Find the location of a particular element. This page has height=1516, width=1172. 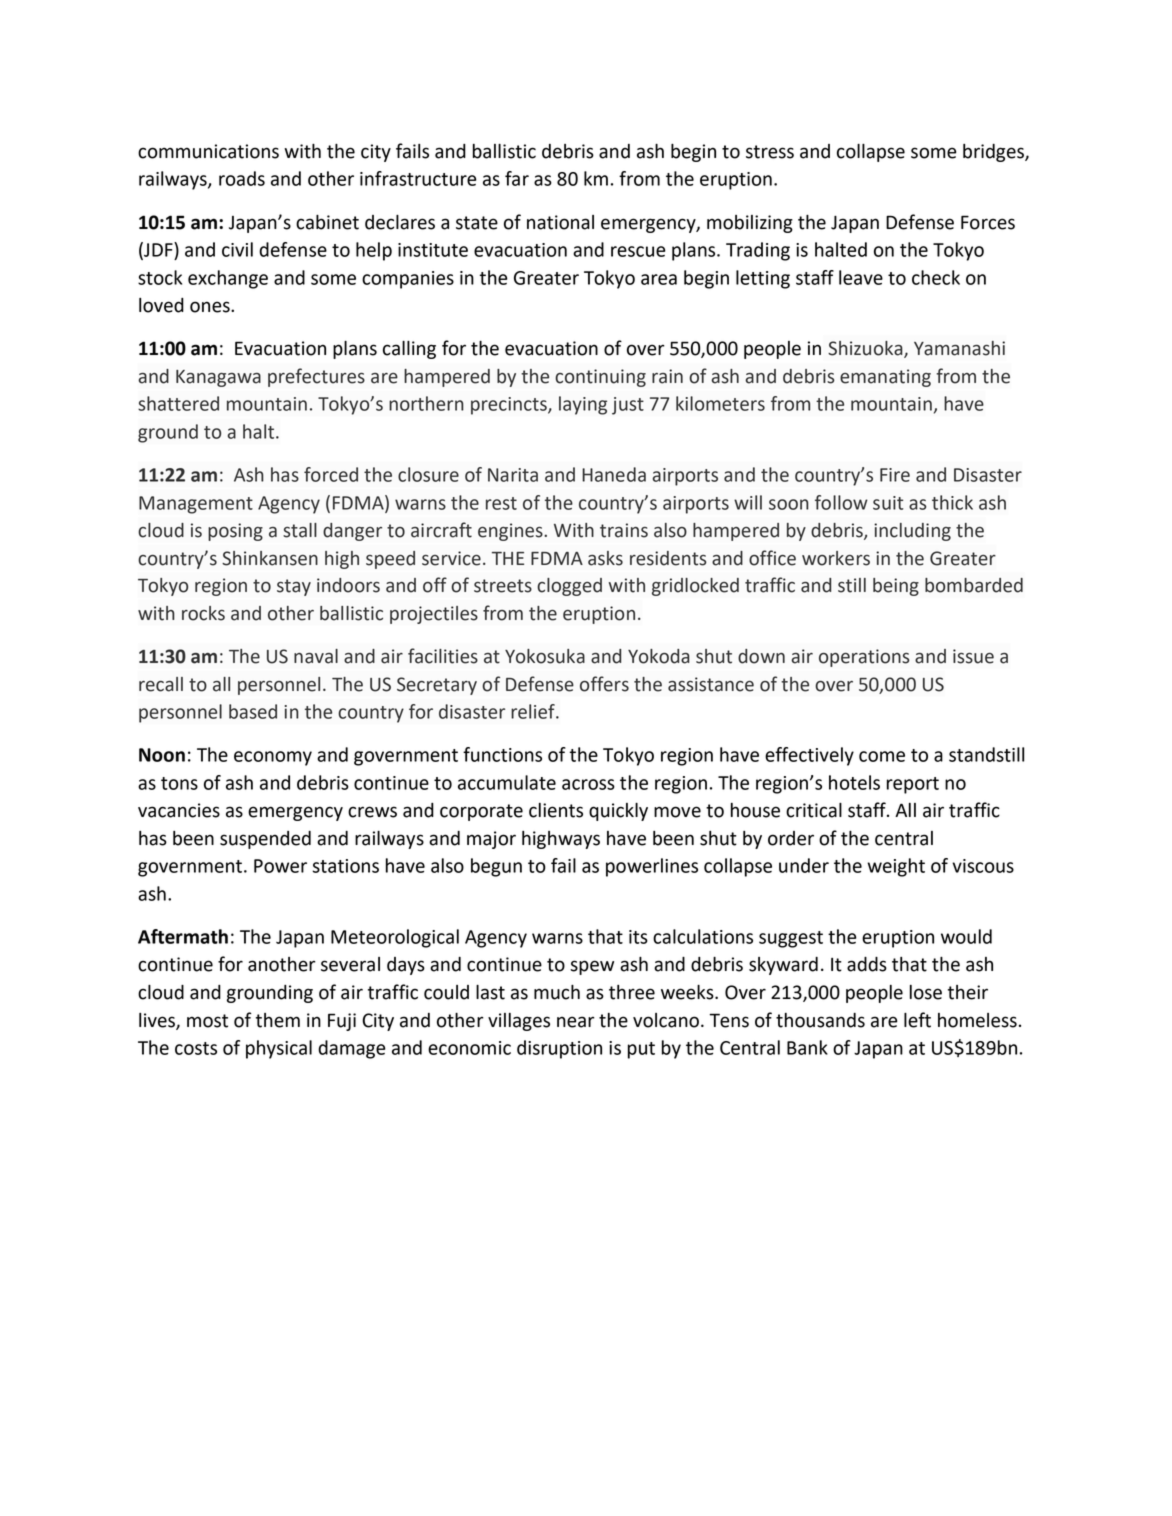

roads is located at coordinates (242, 178).
